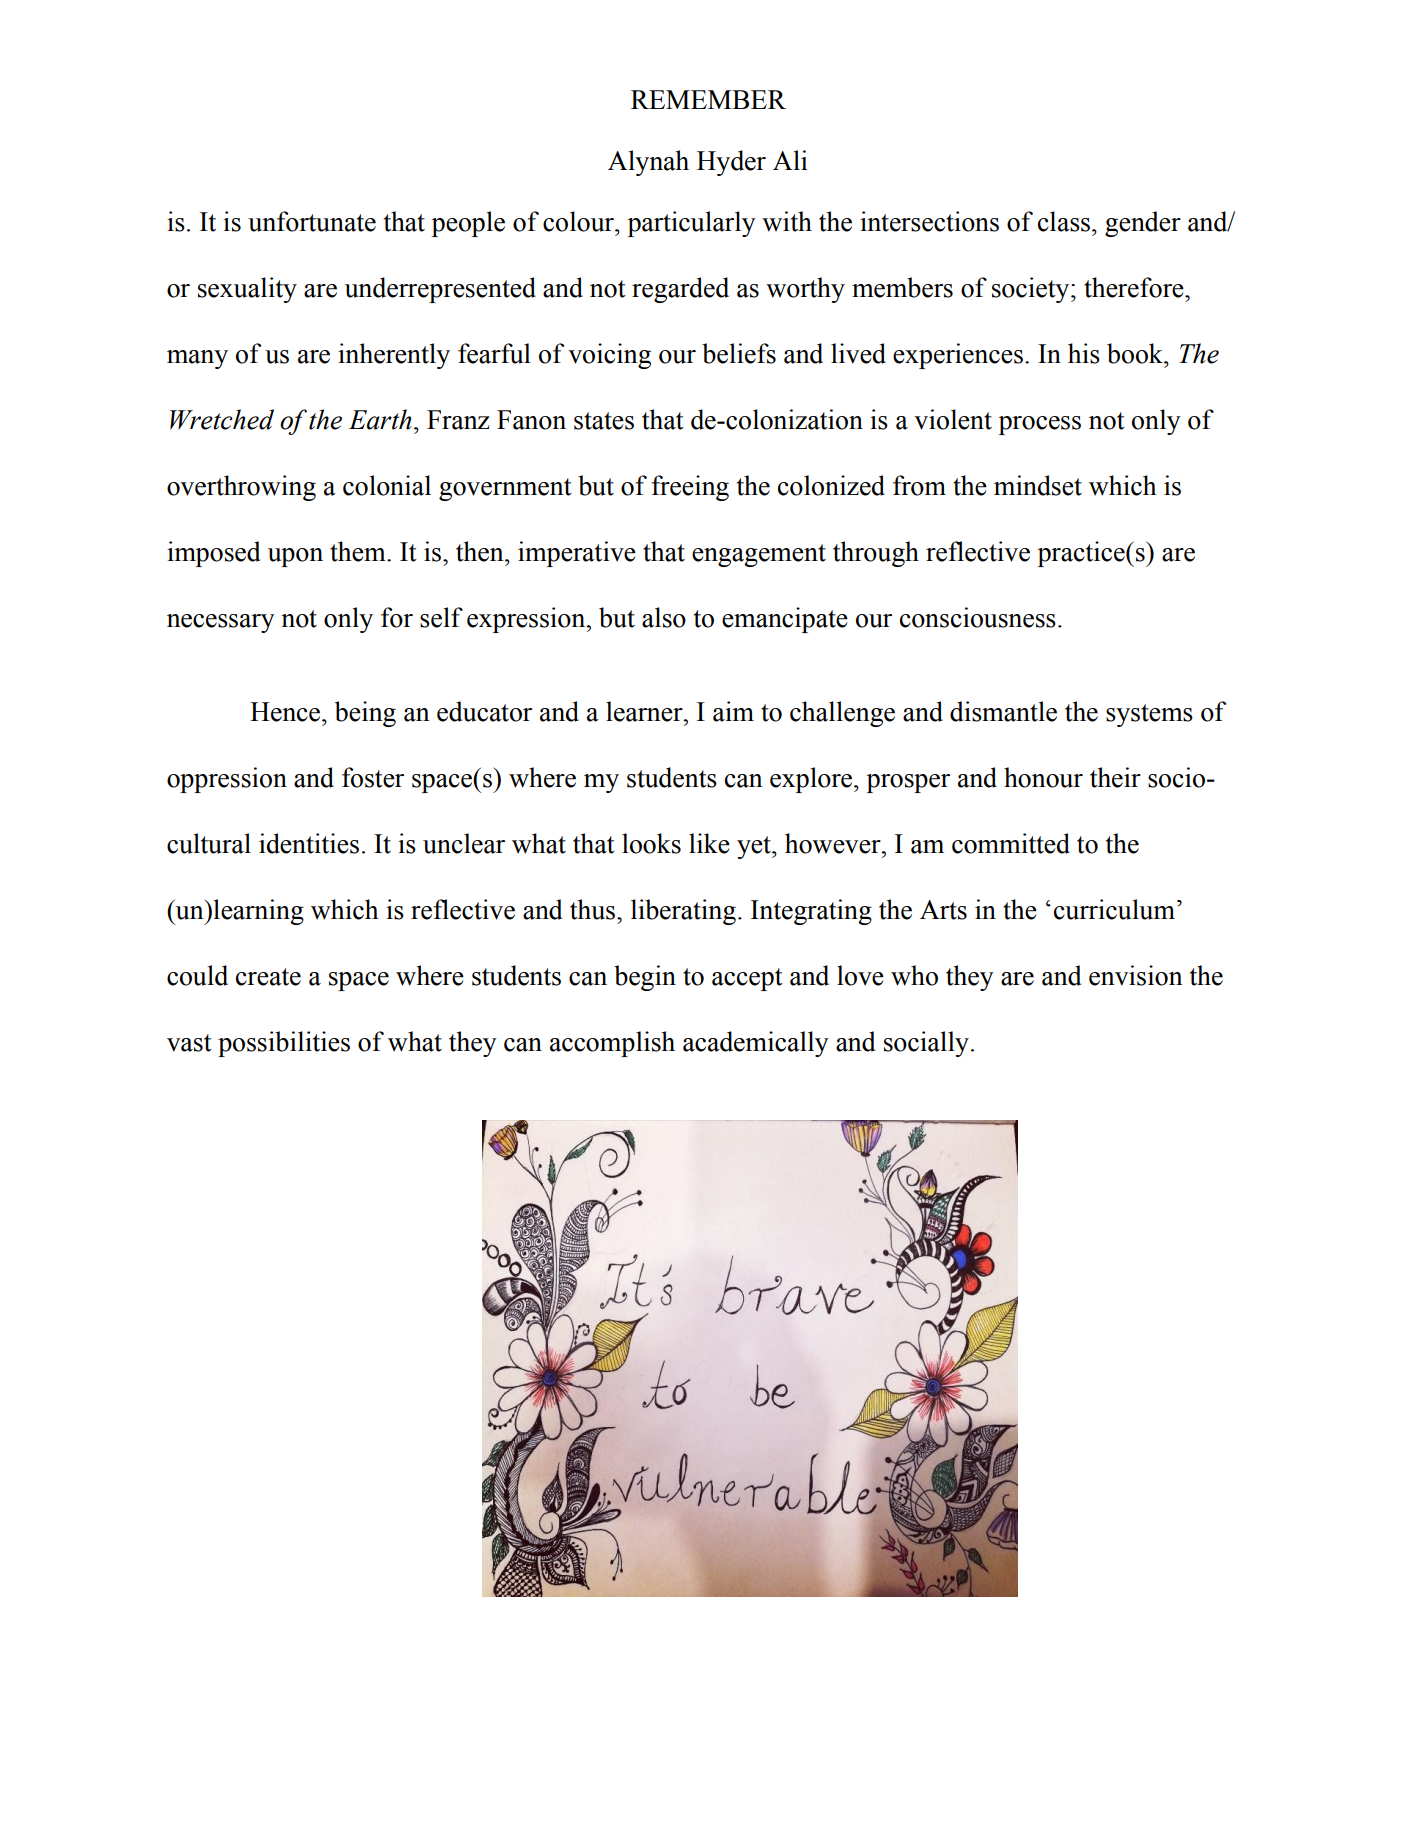 The width and height of the image is (1417, 1834). I want to click on Hence, so click(286, 712).
